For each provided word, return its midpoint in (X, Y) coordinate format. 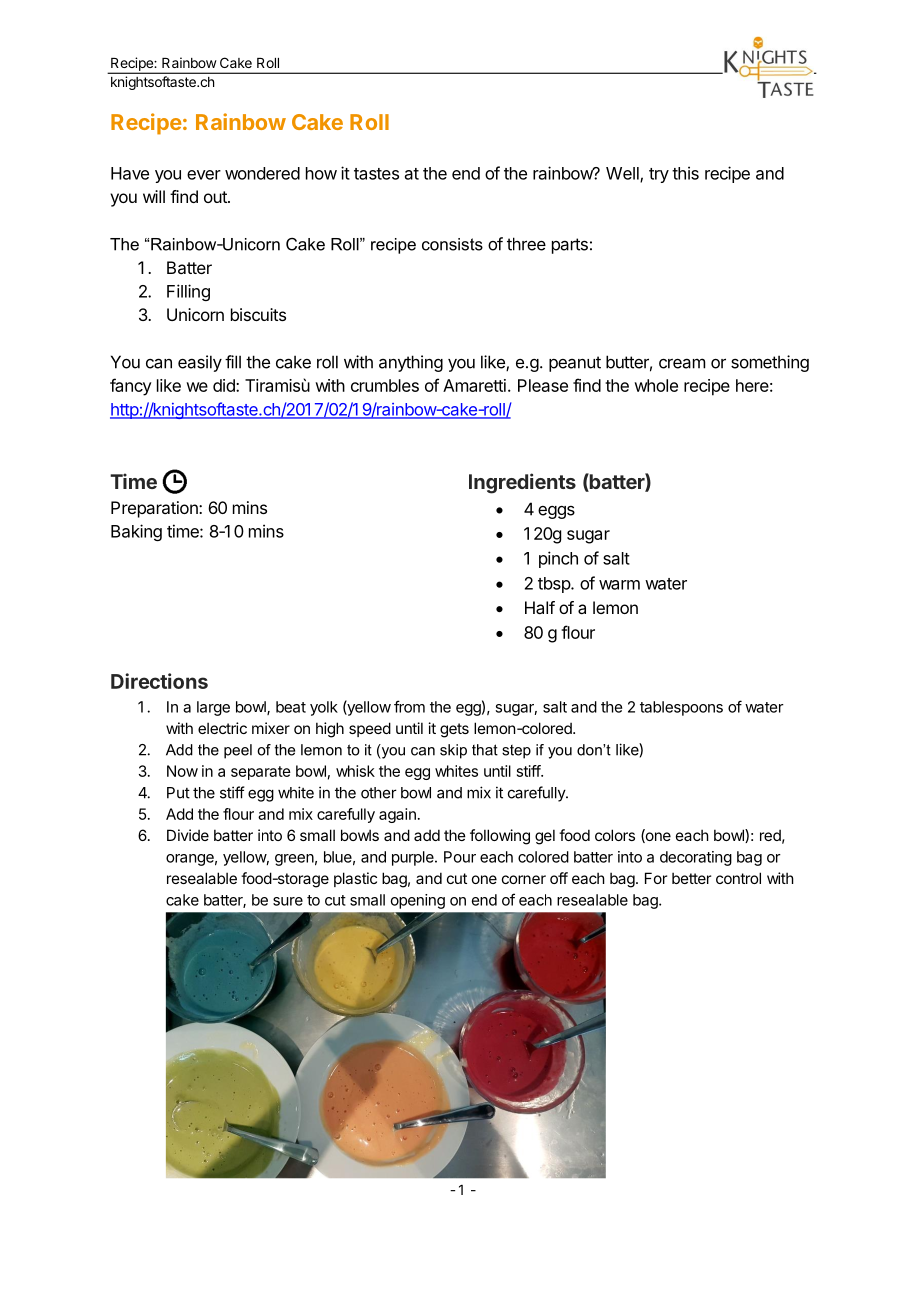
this (685, 173)
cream (682, 363)
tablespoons (681, 708)
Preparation (155, 509)
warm (619, 585)
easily (200, 363)
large (213, 708)
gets (454, 730)
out (216, 197)
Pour (460, 857)
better (691, 878)
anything (411, 363)
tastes (376, 174)
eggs (556, 512)
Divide (188, 835)
